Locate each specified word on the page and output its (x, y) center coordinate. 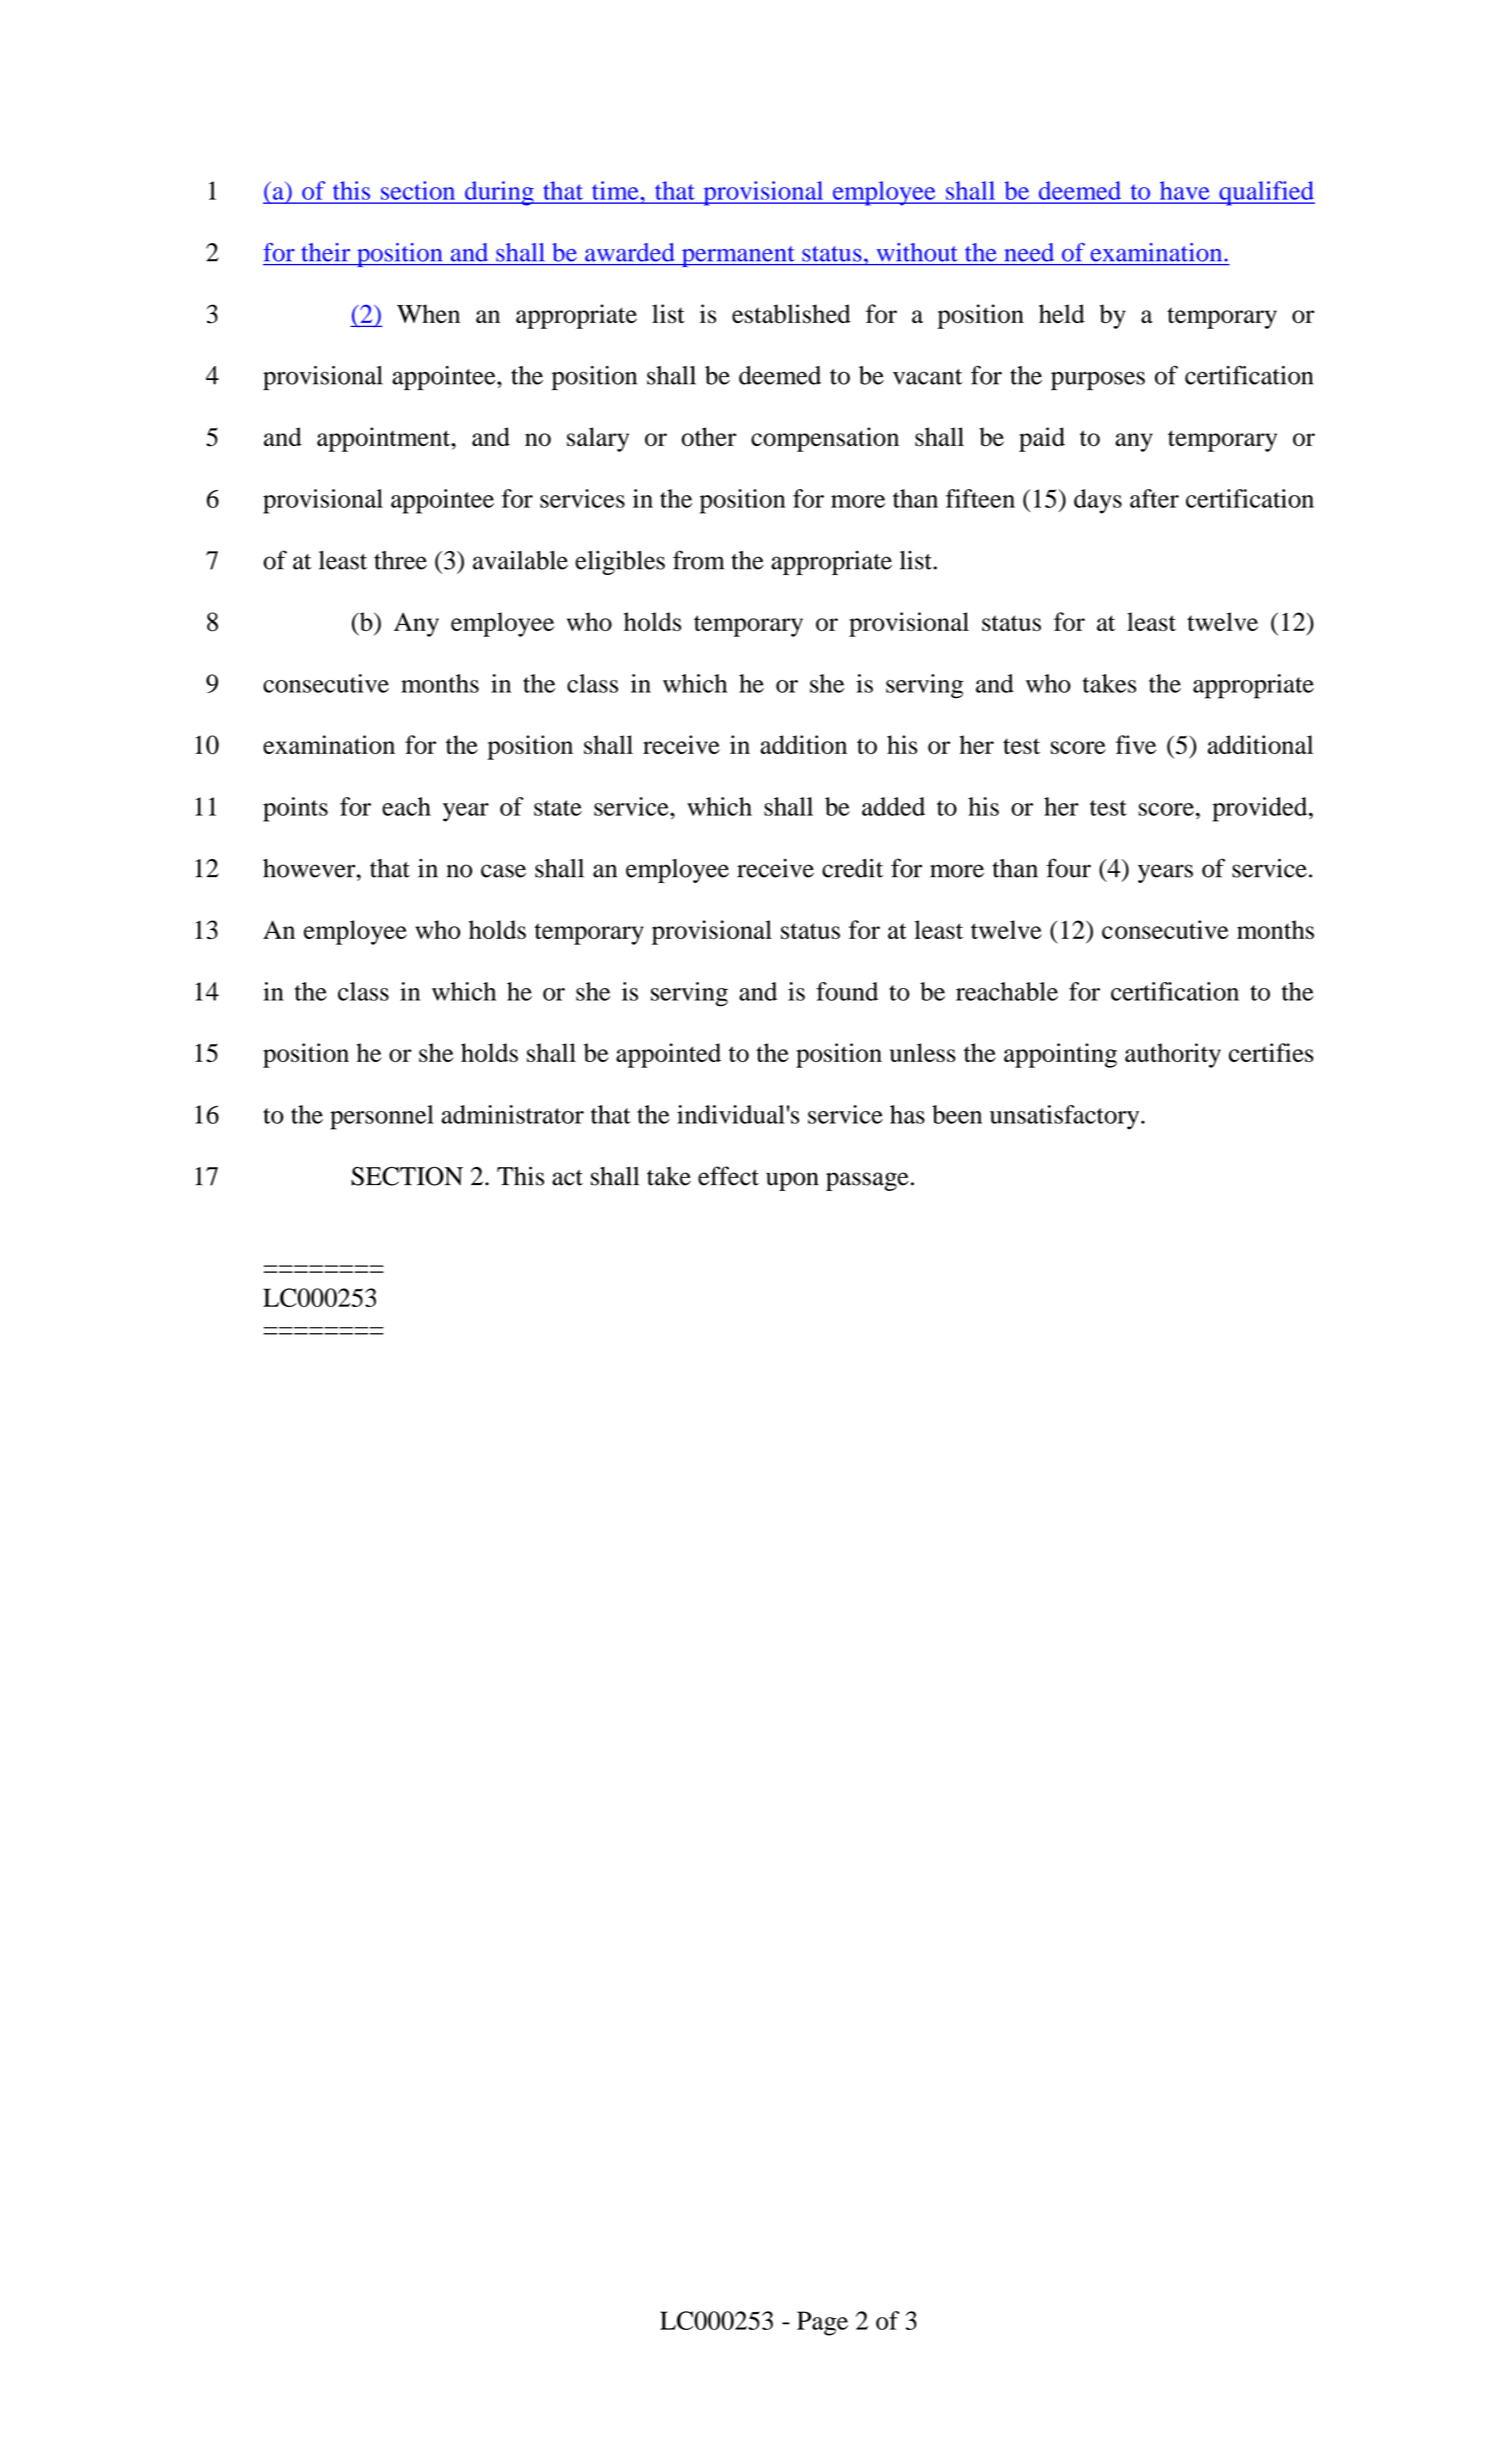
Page (822, 2323)
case (503, 871)
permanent (738, 256)
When (428, 313)
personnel (382, 1117)
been (957, 1114)
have (1184, 190)
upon (792, 1181)
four (1068, 868)
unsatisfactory (1066, 1117)
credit (852, 868)
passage (867, 1181)
